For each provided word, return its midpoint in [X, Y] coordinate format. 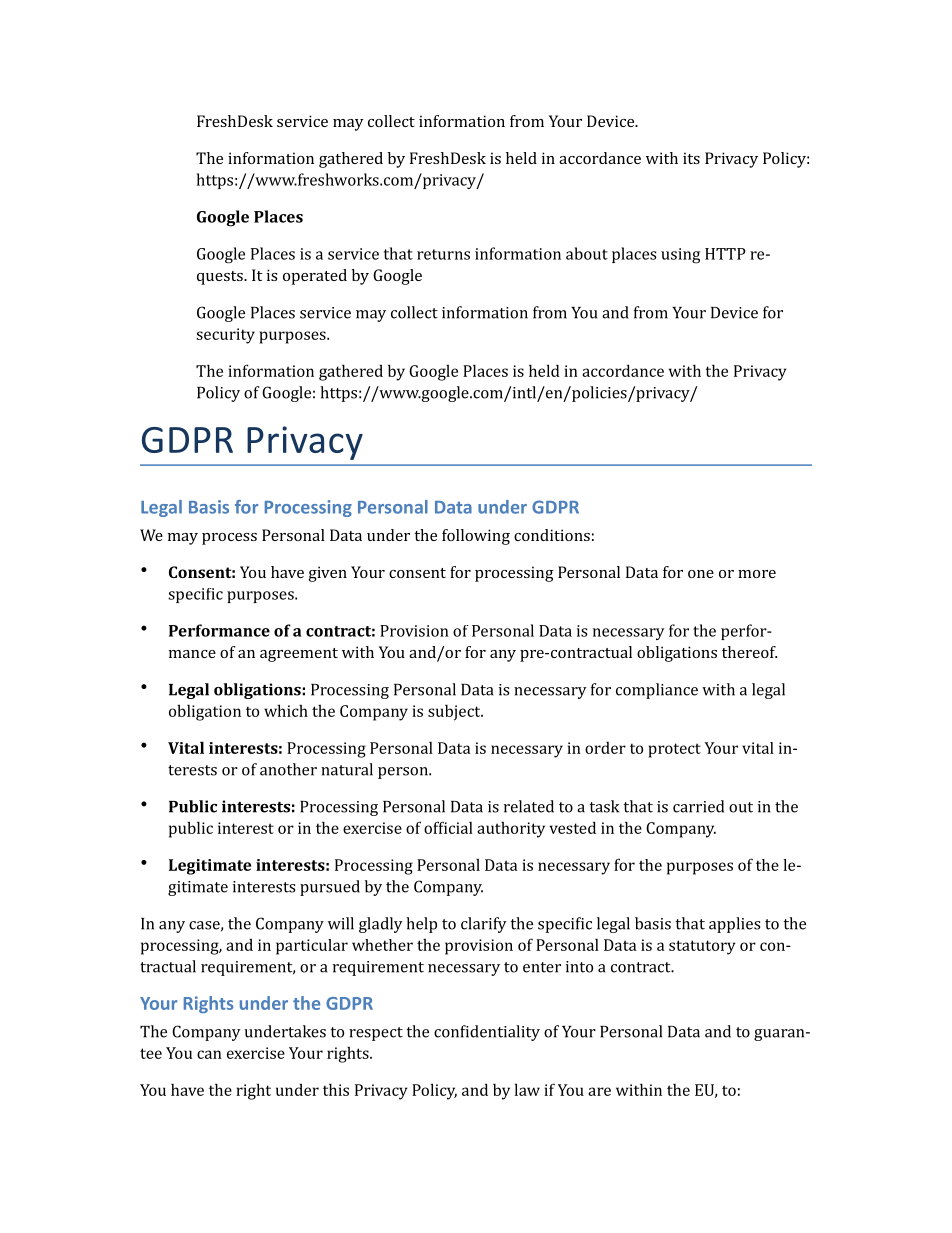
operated [315, 277]
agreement [299, 655]
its [691, 158]
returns [443, 254]
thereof [749, 652]
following [476, 537]
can [209, 1054]
